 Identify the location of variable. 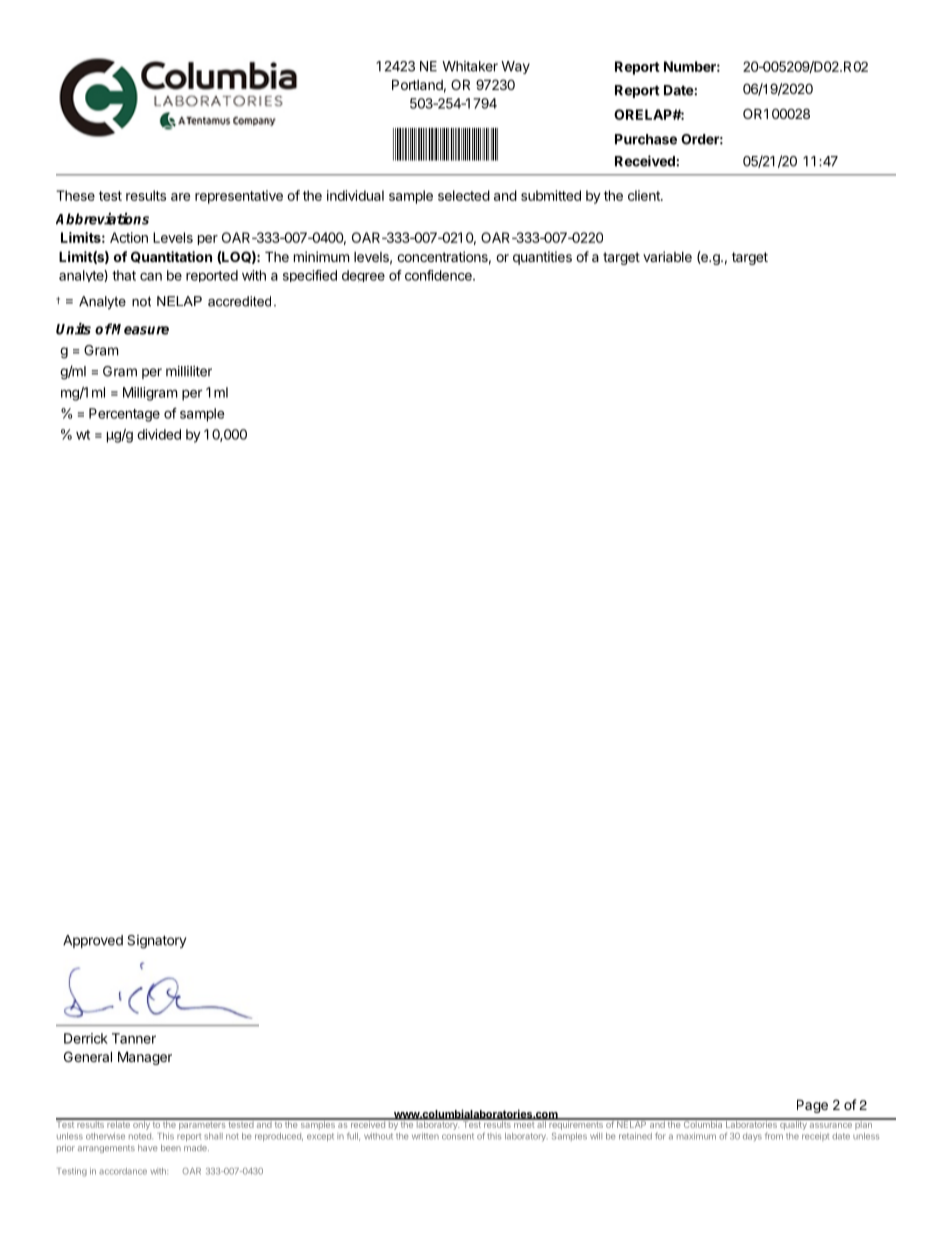
(667, 256).
